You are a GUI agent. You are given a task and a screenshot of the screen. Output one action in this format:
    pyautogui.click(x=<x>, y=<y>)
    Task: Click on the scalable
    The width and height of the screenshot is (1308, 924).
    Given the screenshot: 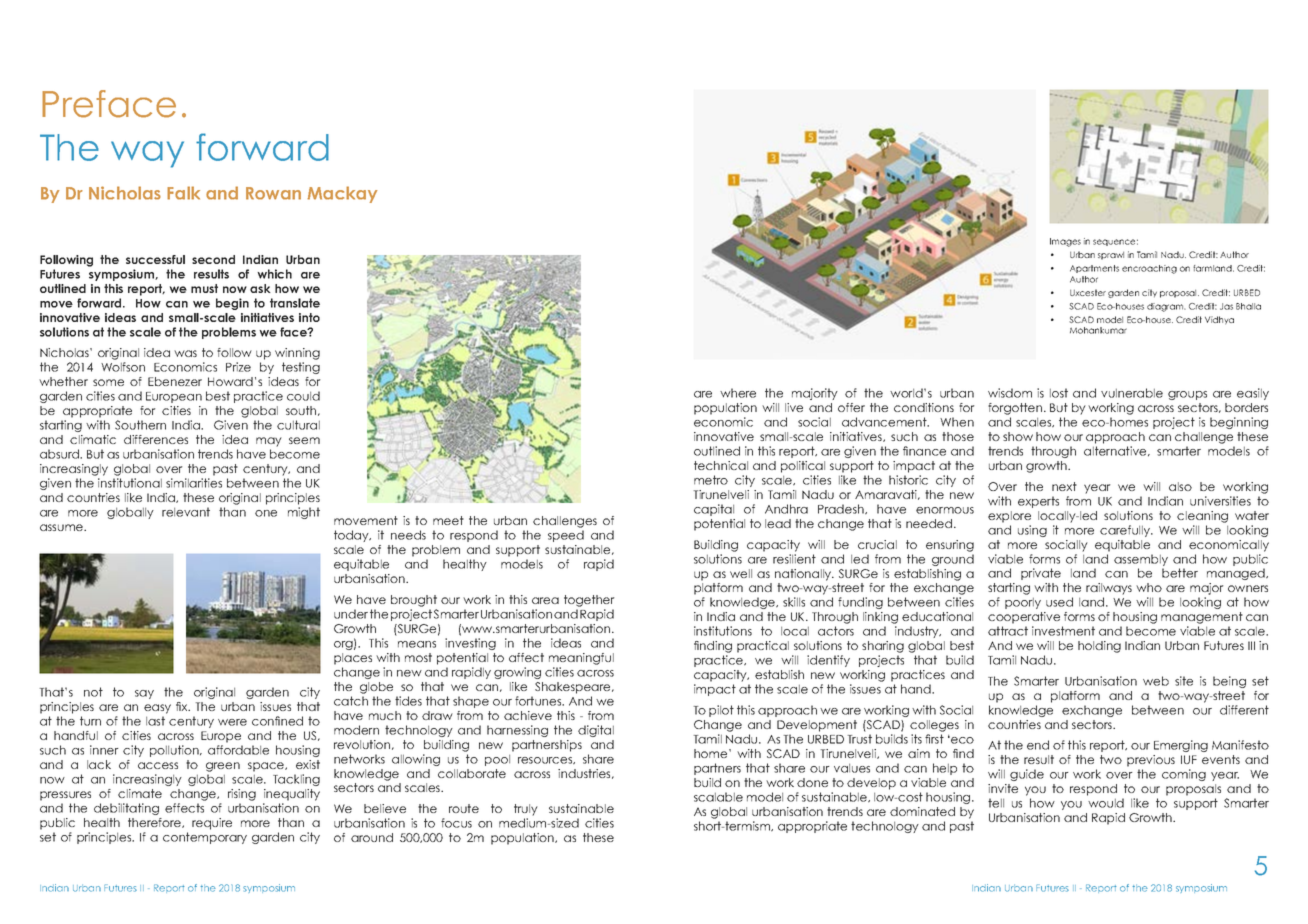 What is the action you would take?
    pyautogui.click(x=718, y=797)
